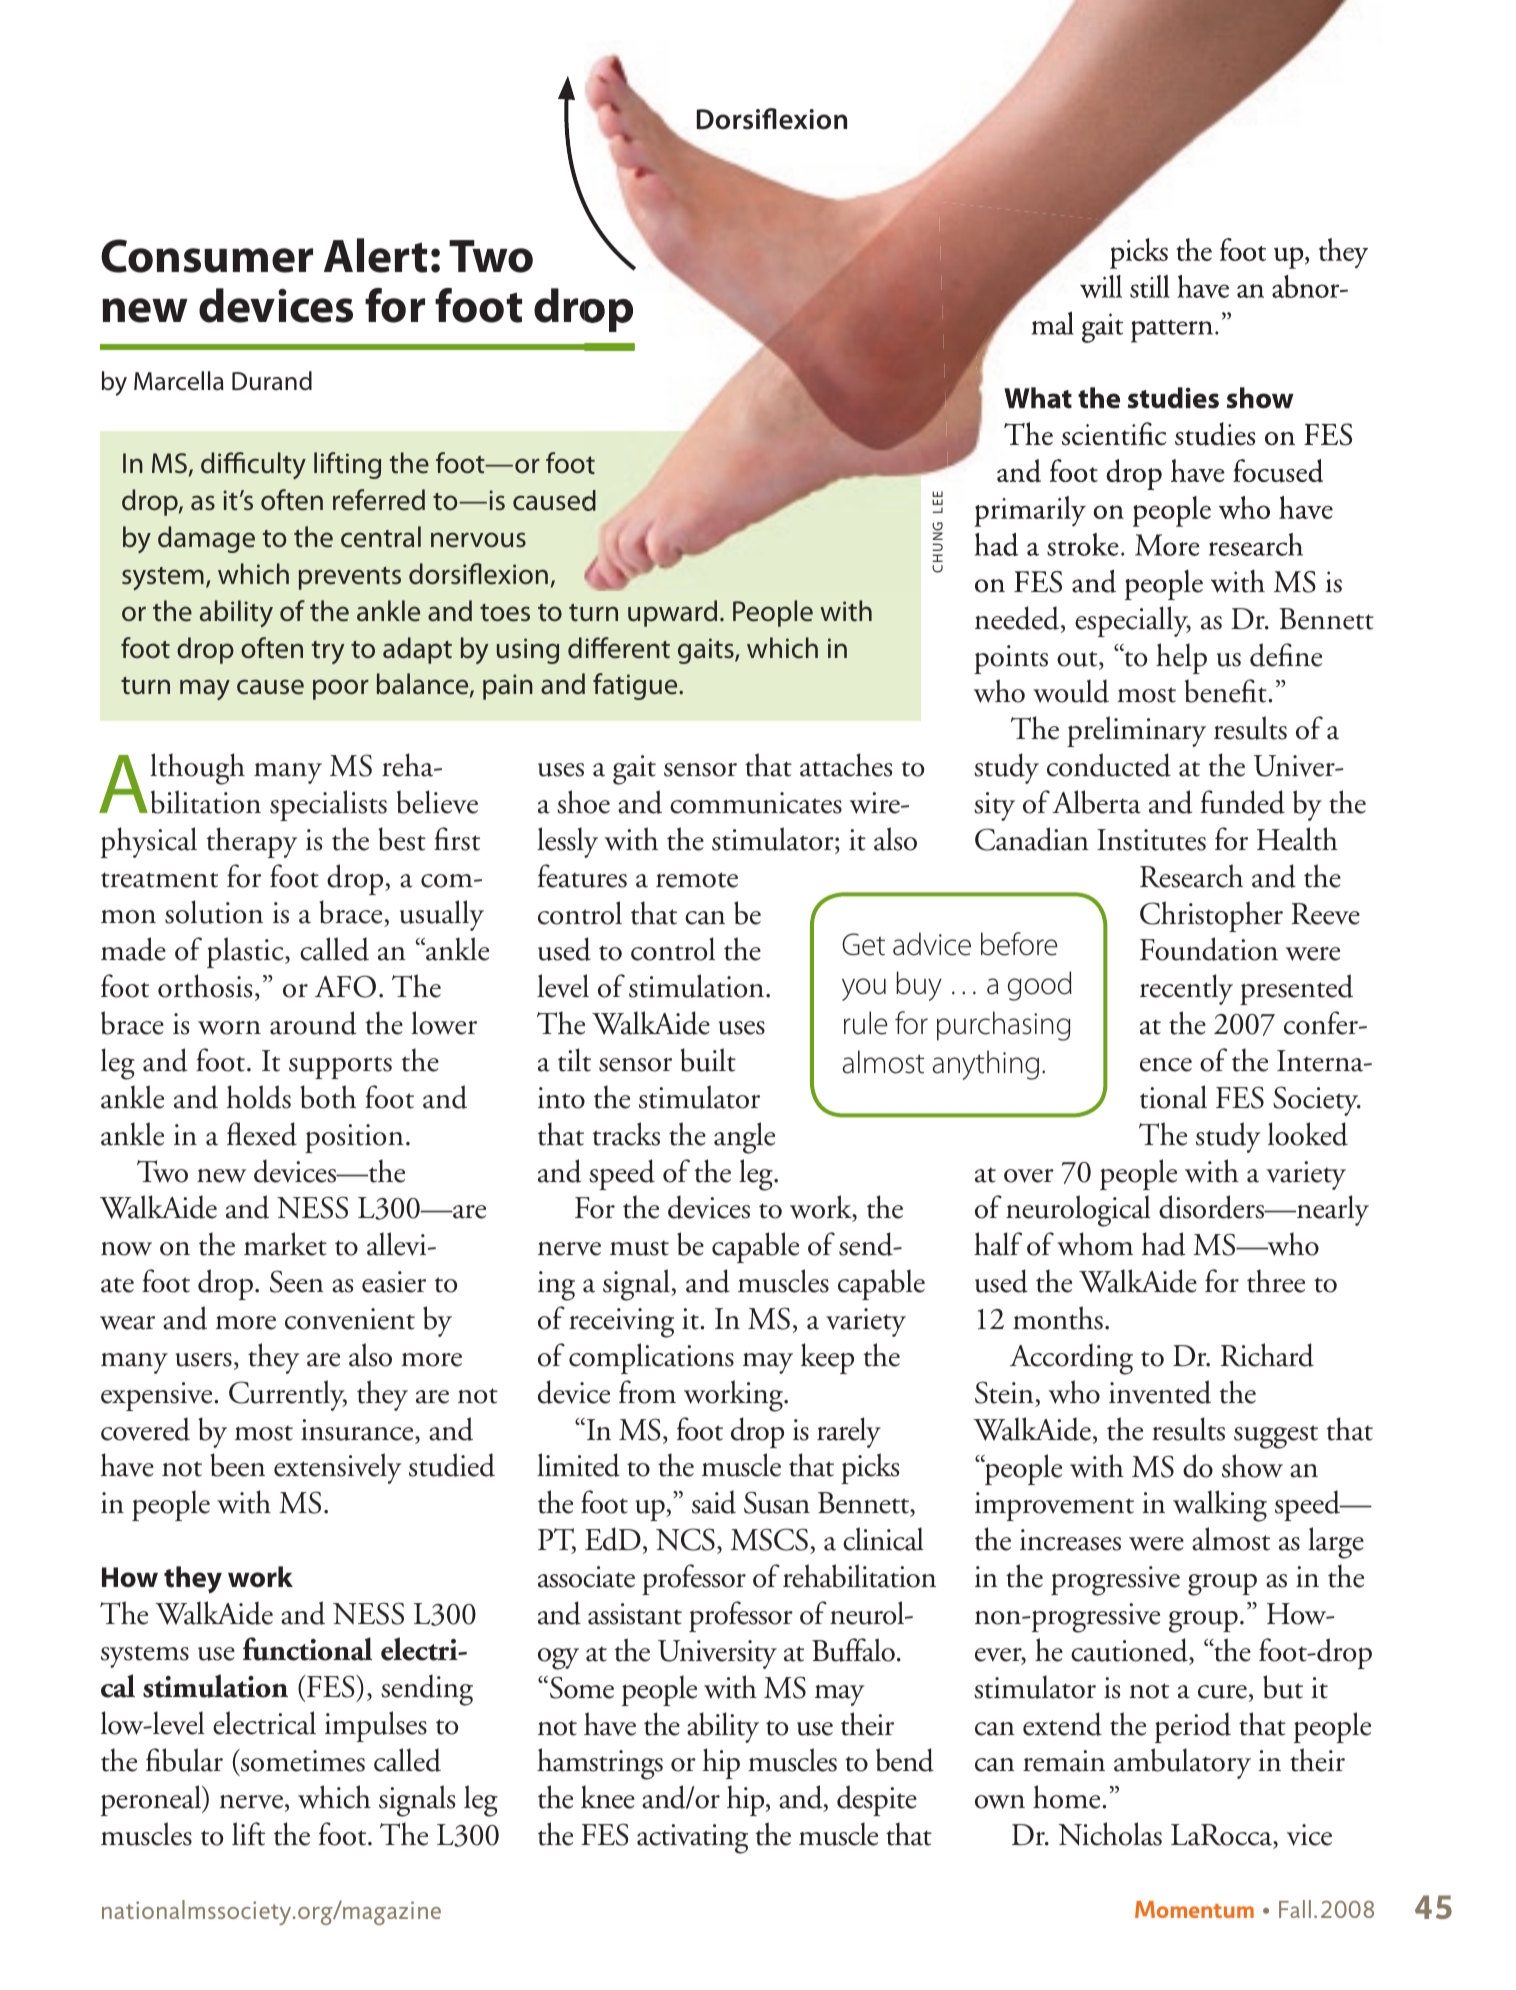 The height and width of the screenshot is (1990, 1516). I want to click on Christopher, so click(1211, 916).
